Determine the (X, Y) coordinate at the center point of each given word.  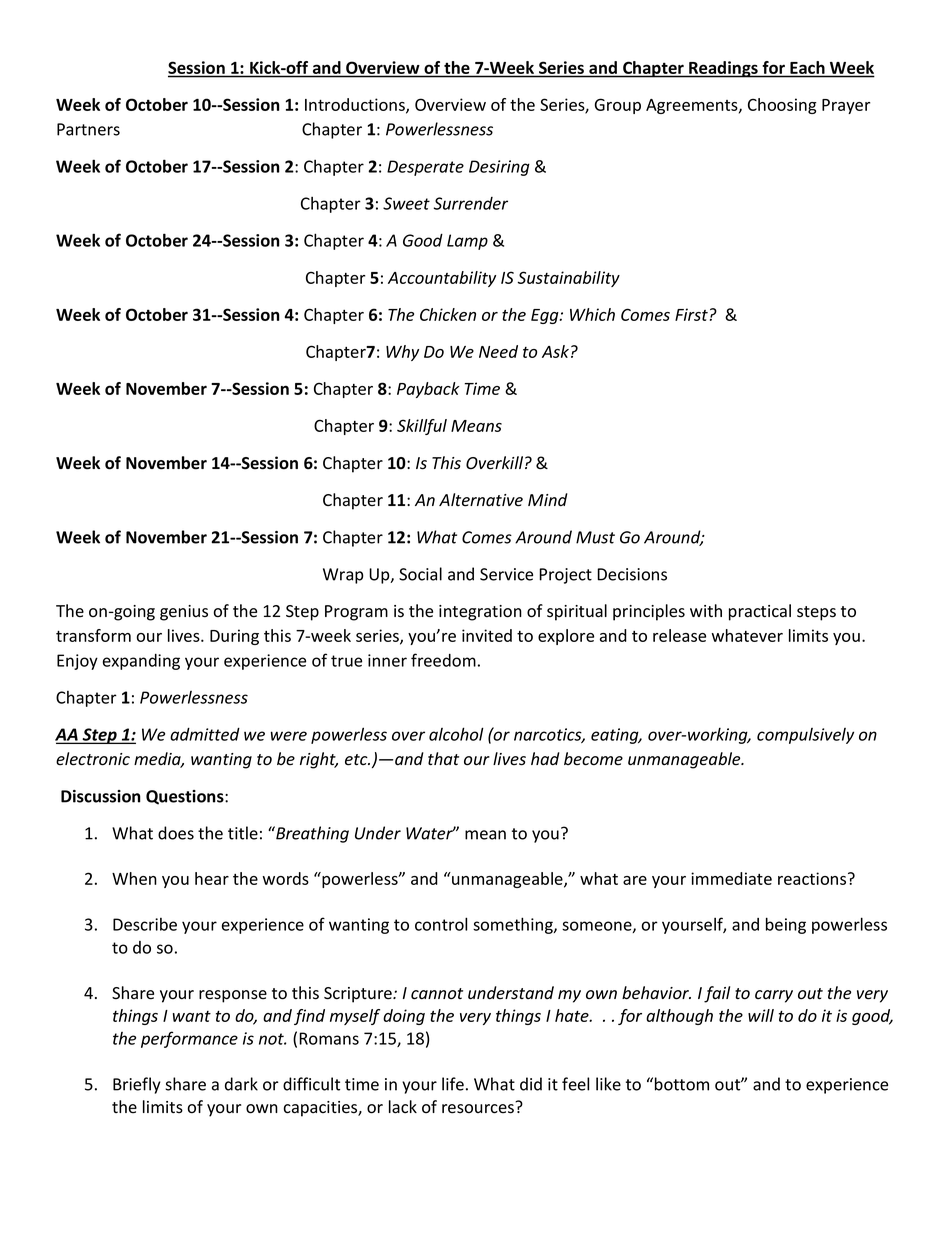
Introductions (356, 105)
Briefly (137, 1085)
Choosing (782, 106)
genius (184, 613)
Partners (88, 129)
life (453, 1084)
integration (480, 613)
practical (760, 612)
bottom (682, 1084)
